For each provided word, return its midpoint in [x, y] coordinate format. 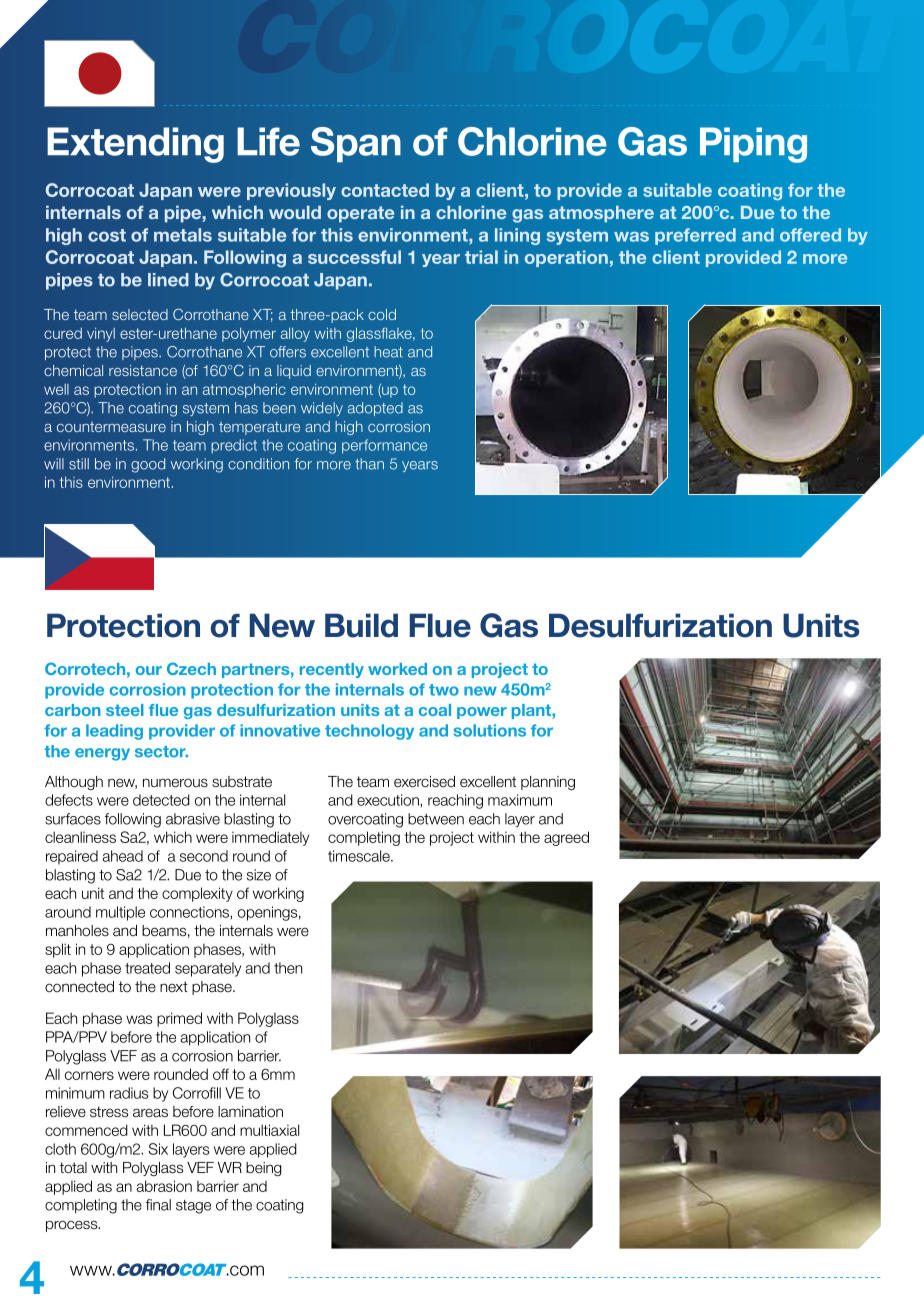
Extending [135, 145]
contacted [385, 190]
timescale [360, 856]
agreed [566, 838]
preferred [695, 236]
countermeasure [111, 427]
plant [532, 711]
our [149, 670]
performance [384, 446]
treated [147, 968]
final [158, 1205]
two [444, 690]
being [264, 1169]
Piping [753, 145]
